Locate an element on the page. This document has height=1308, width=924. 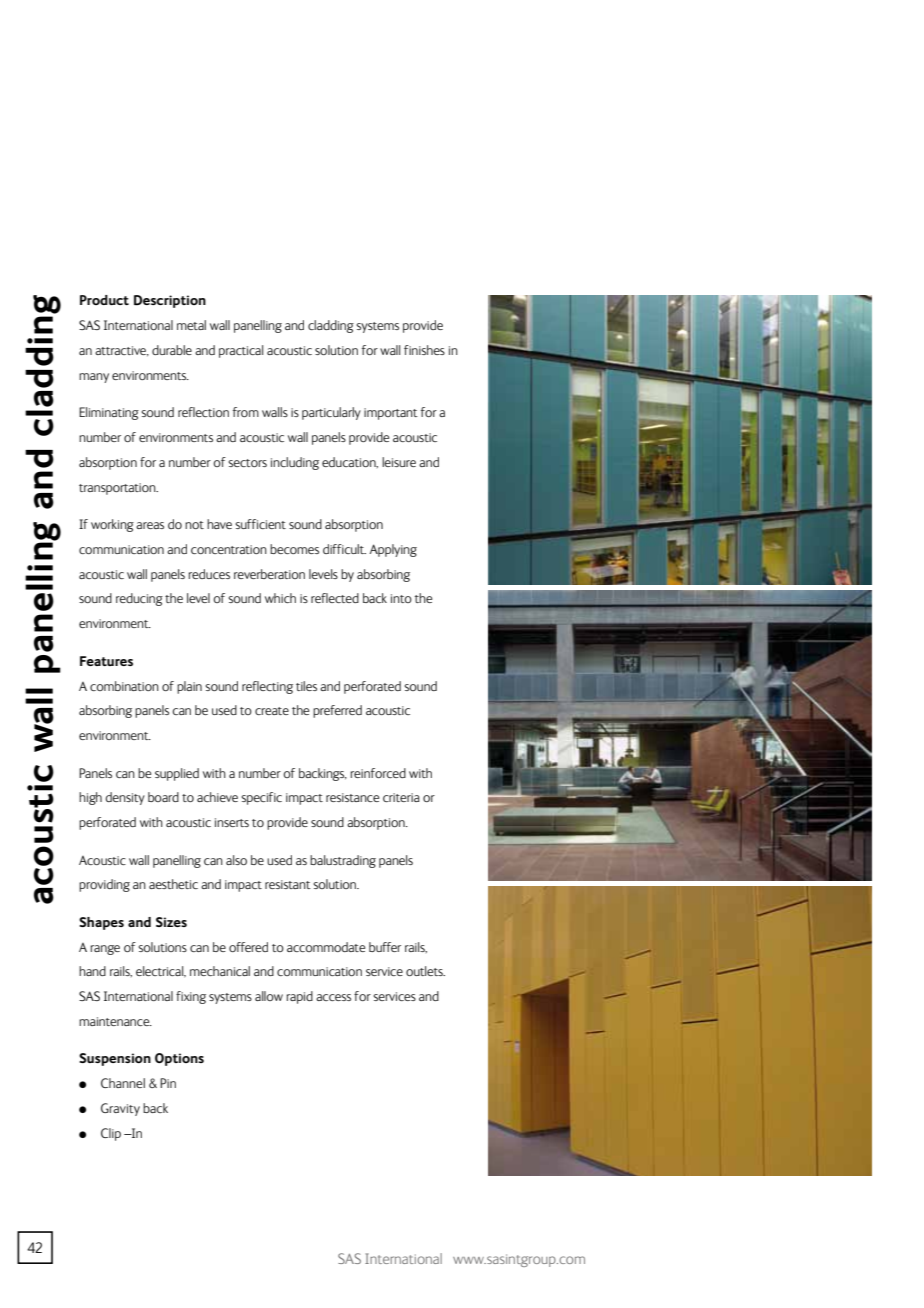
create is located at coordinates (272, 711).
